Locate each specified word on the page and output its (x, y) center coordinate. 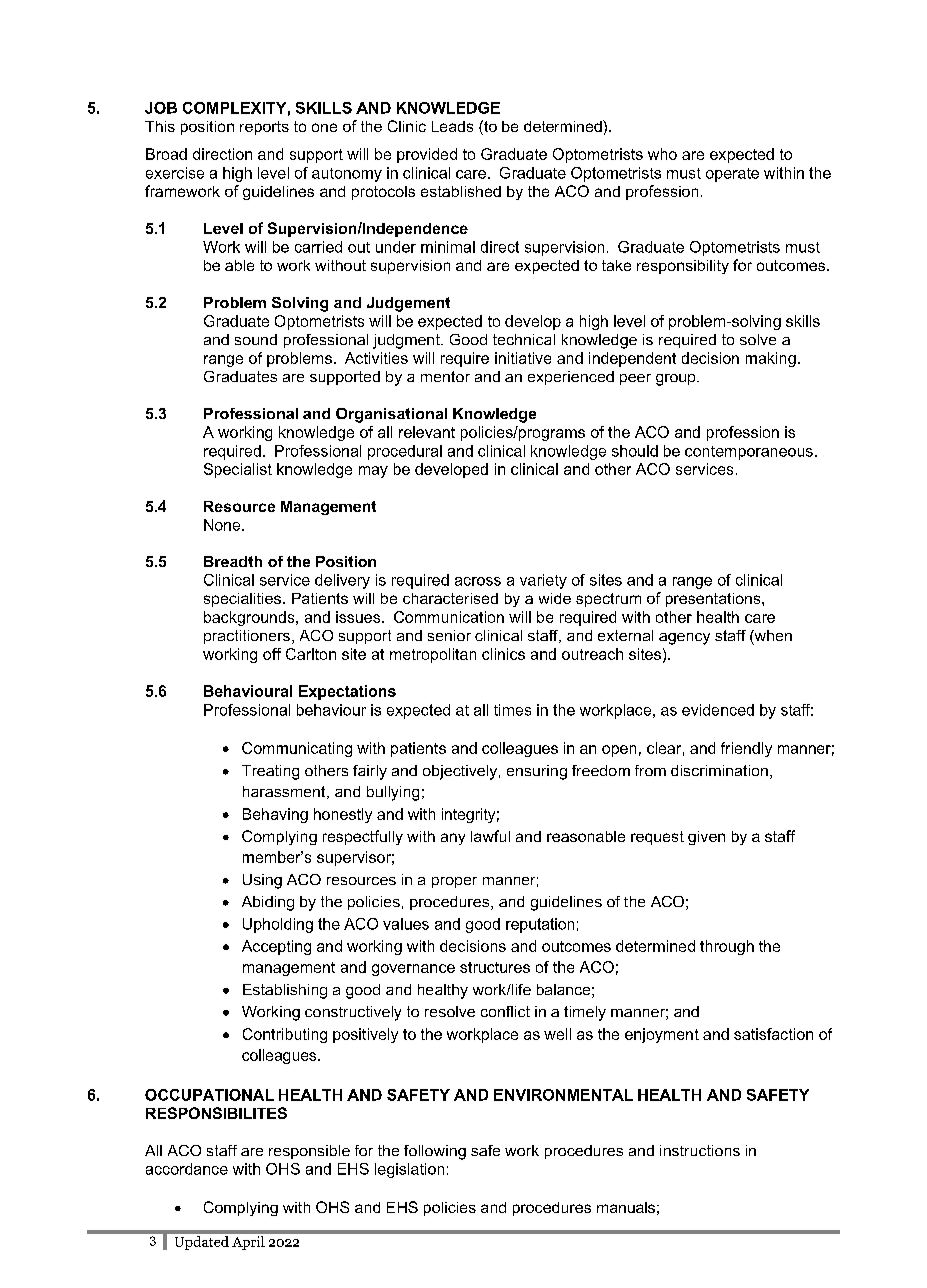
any (453, 839)
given (706, 838)
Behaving (275, 815)
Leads (452, 126)
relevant (427, 432)
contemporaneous (749, 453)
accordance (187, 1169)
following (435, 1152)
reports (264, 128)
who (662, 154)
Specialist (238, 470)
